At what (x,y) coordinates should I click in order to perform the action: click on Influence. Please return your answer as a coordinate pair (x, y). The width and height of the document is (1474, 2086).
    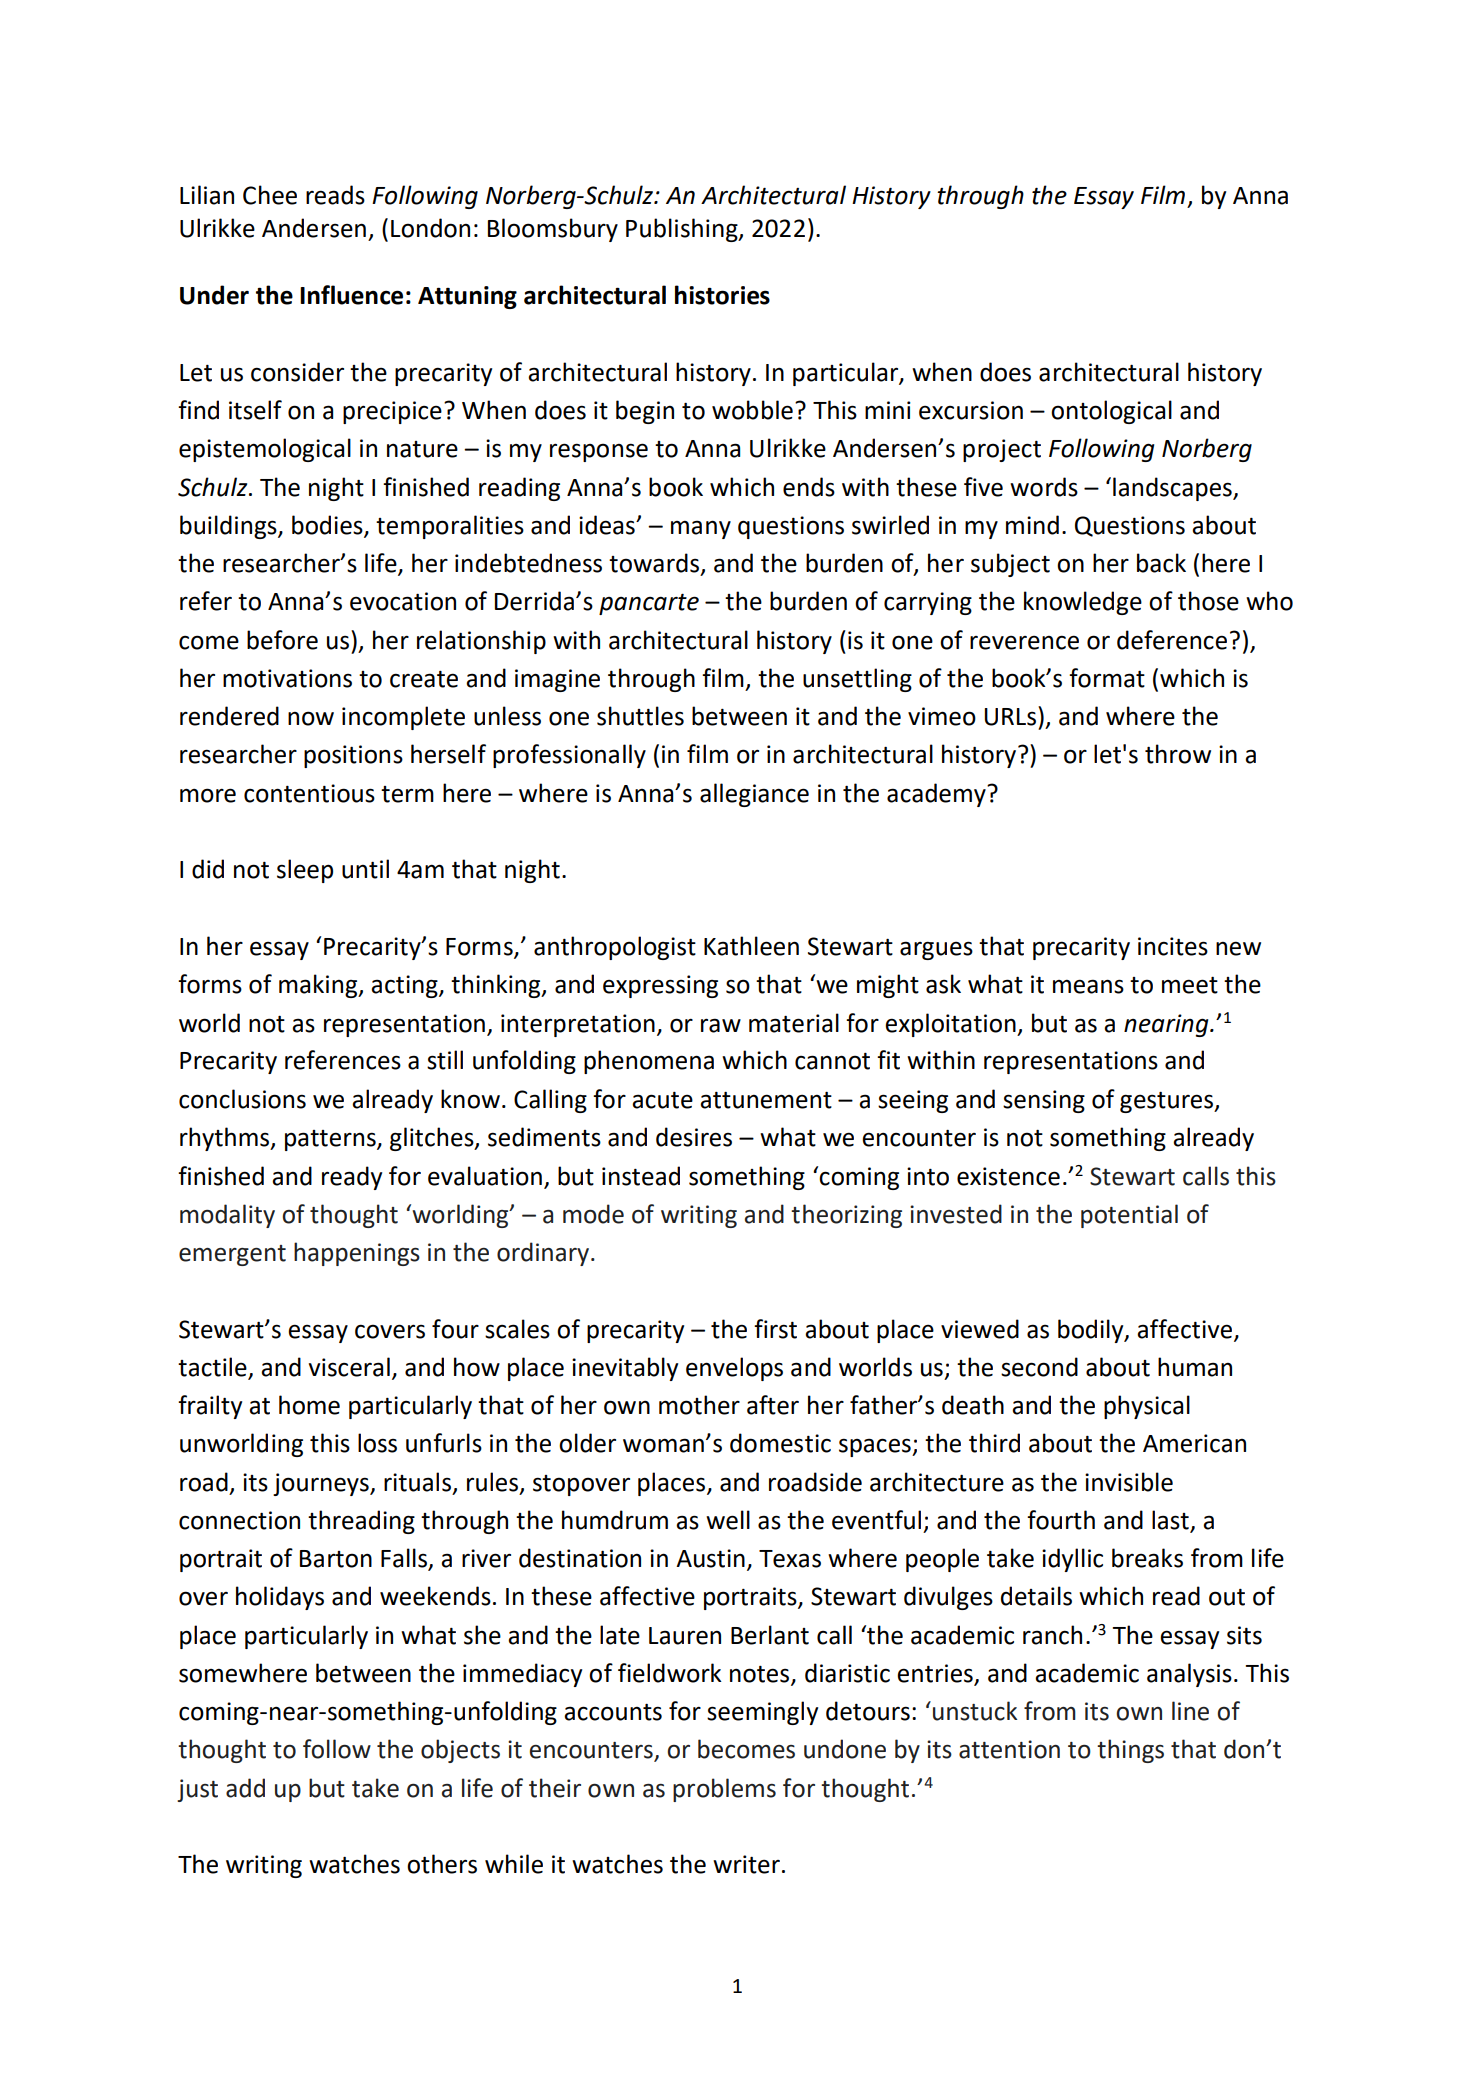
    Looking at the image, I should click on (351, 295).
